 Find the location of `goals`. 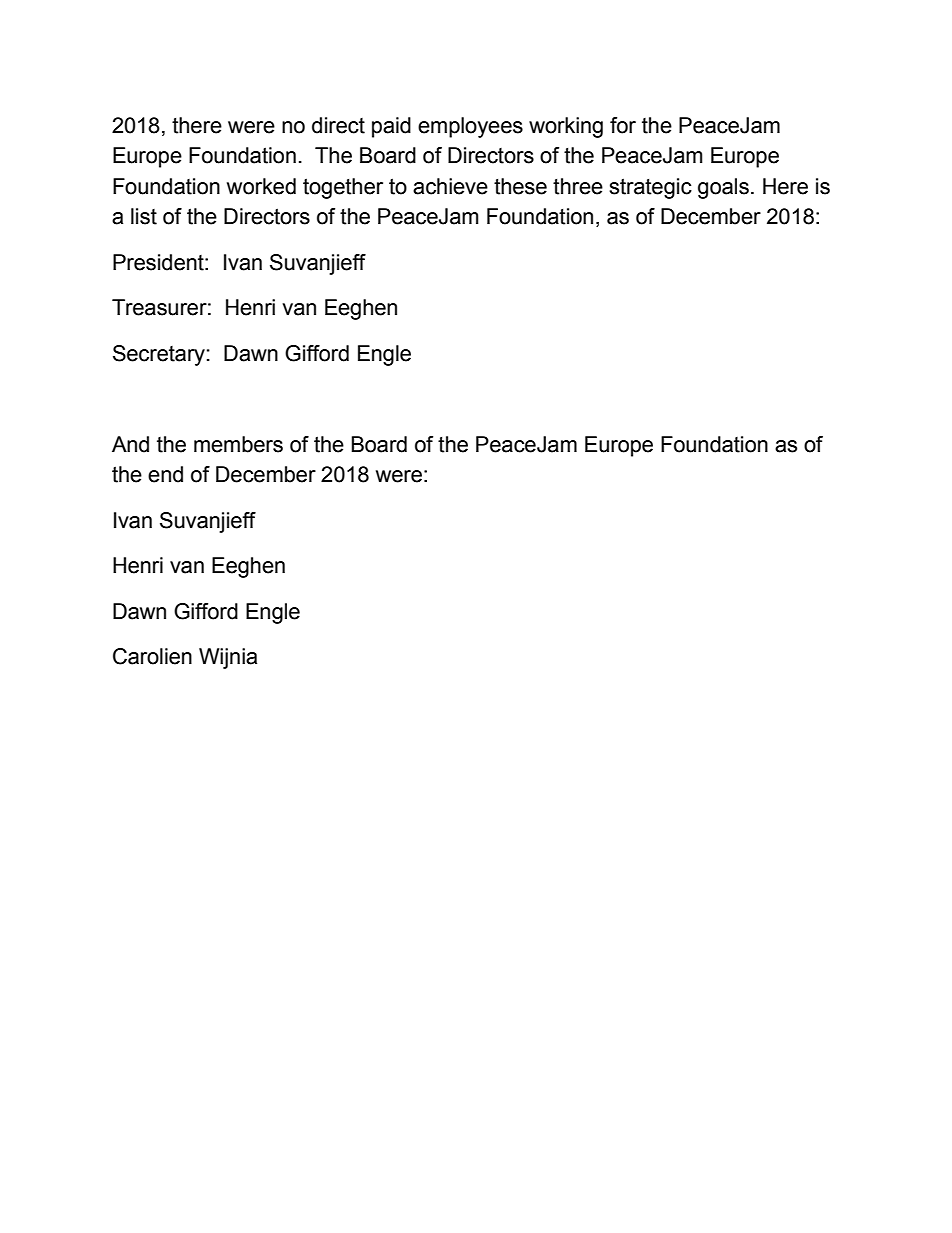

goals is located at coordinates (723, 188).
